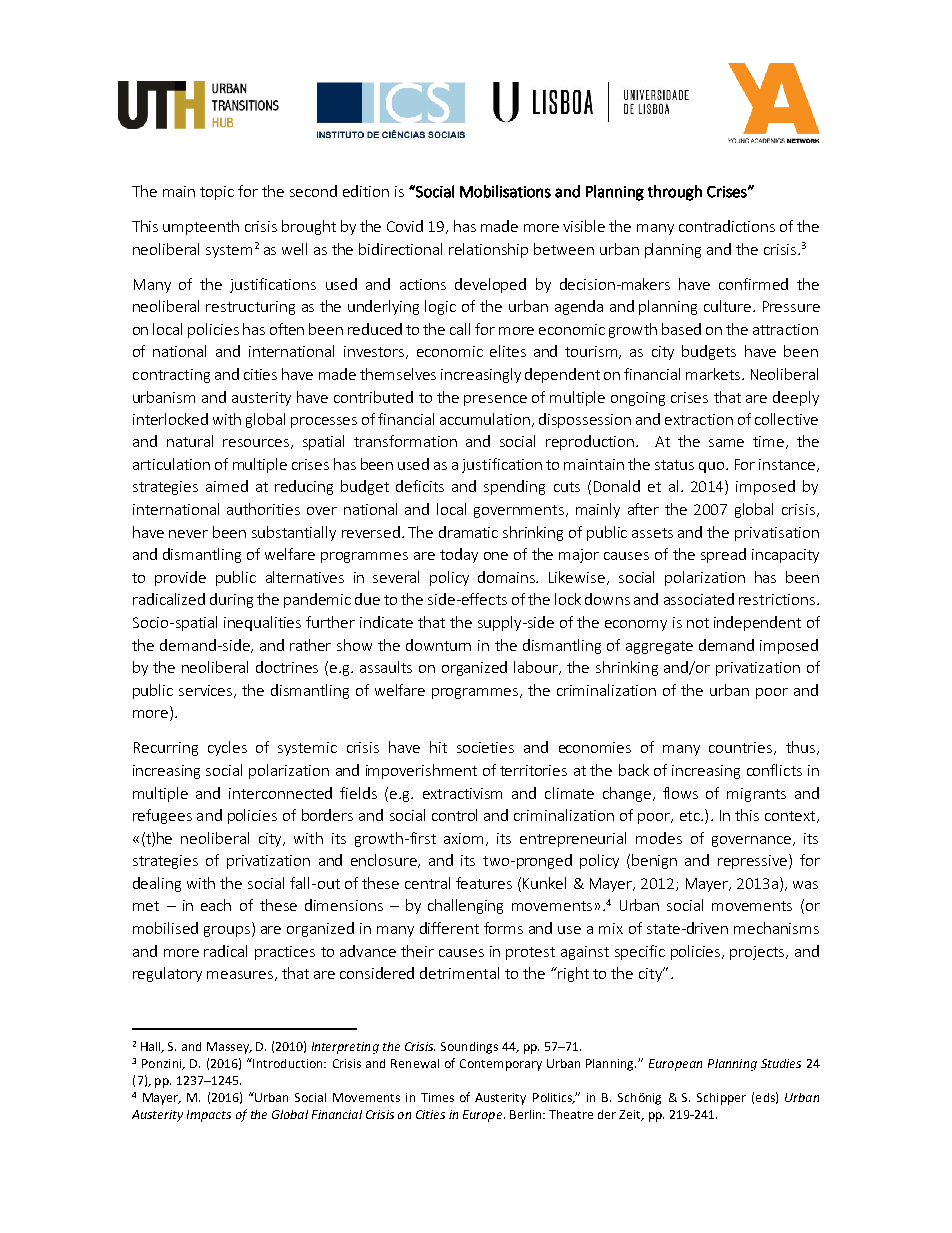 This screenshot has height=1233, width=952. I want to click on inequalities, so click(262, 623).
